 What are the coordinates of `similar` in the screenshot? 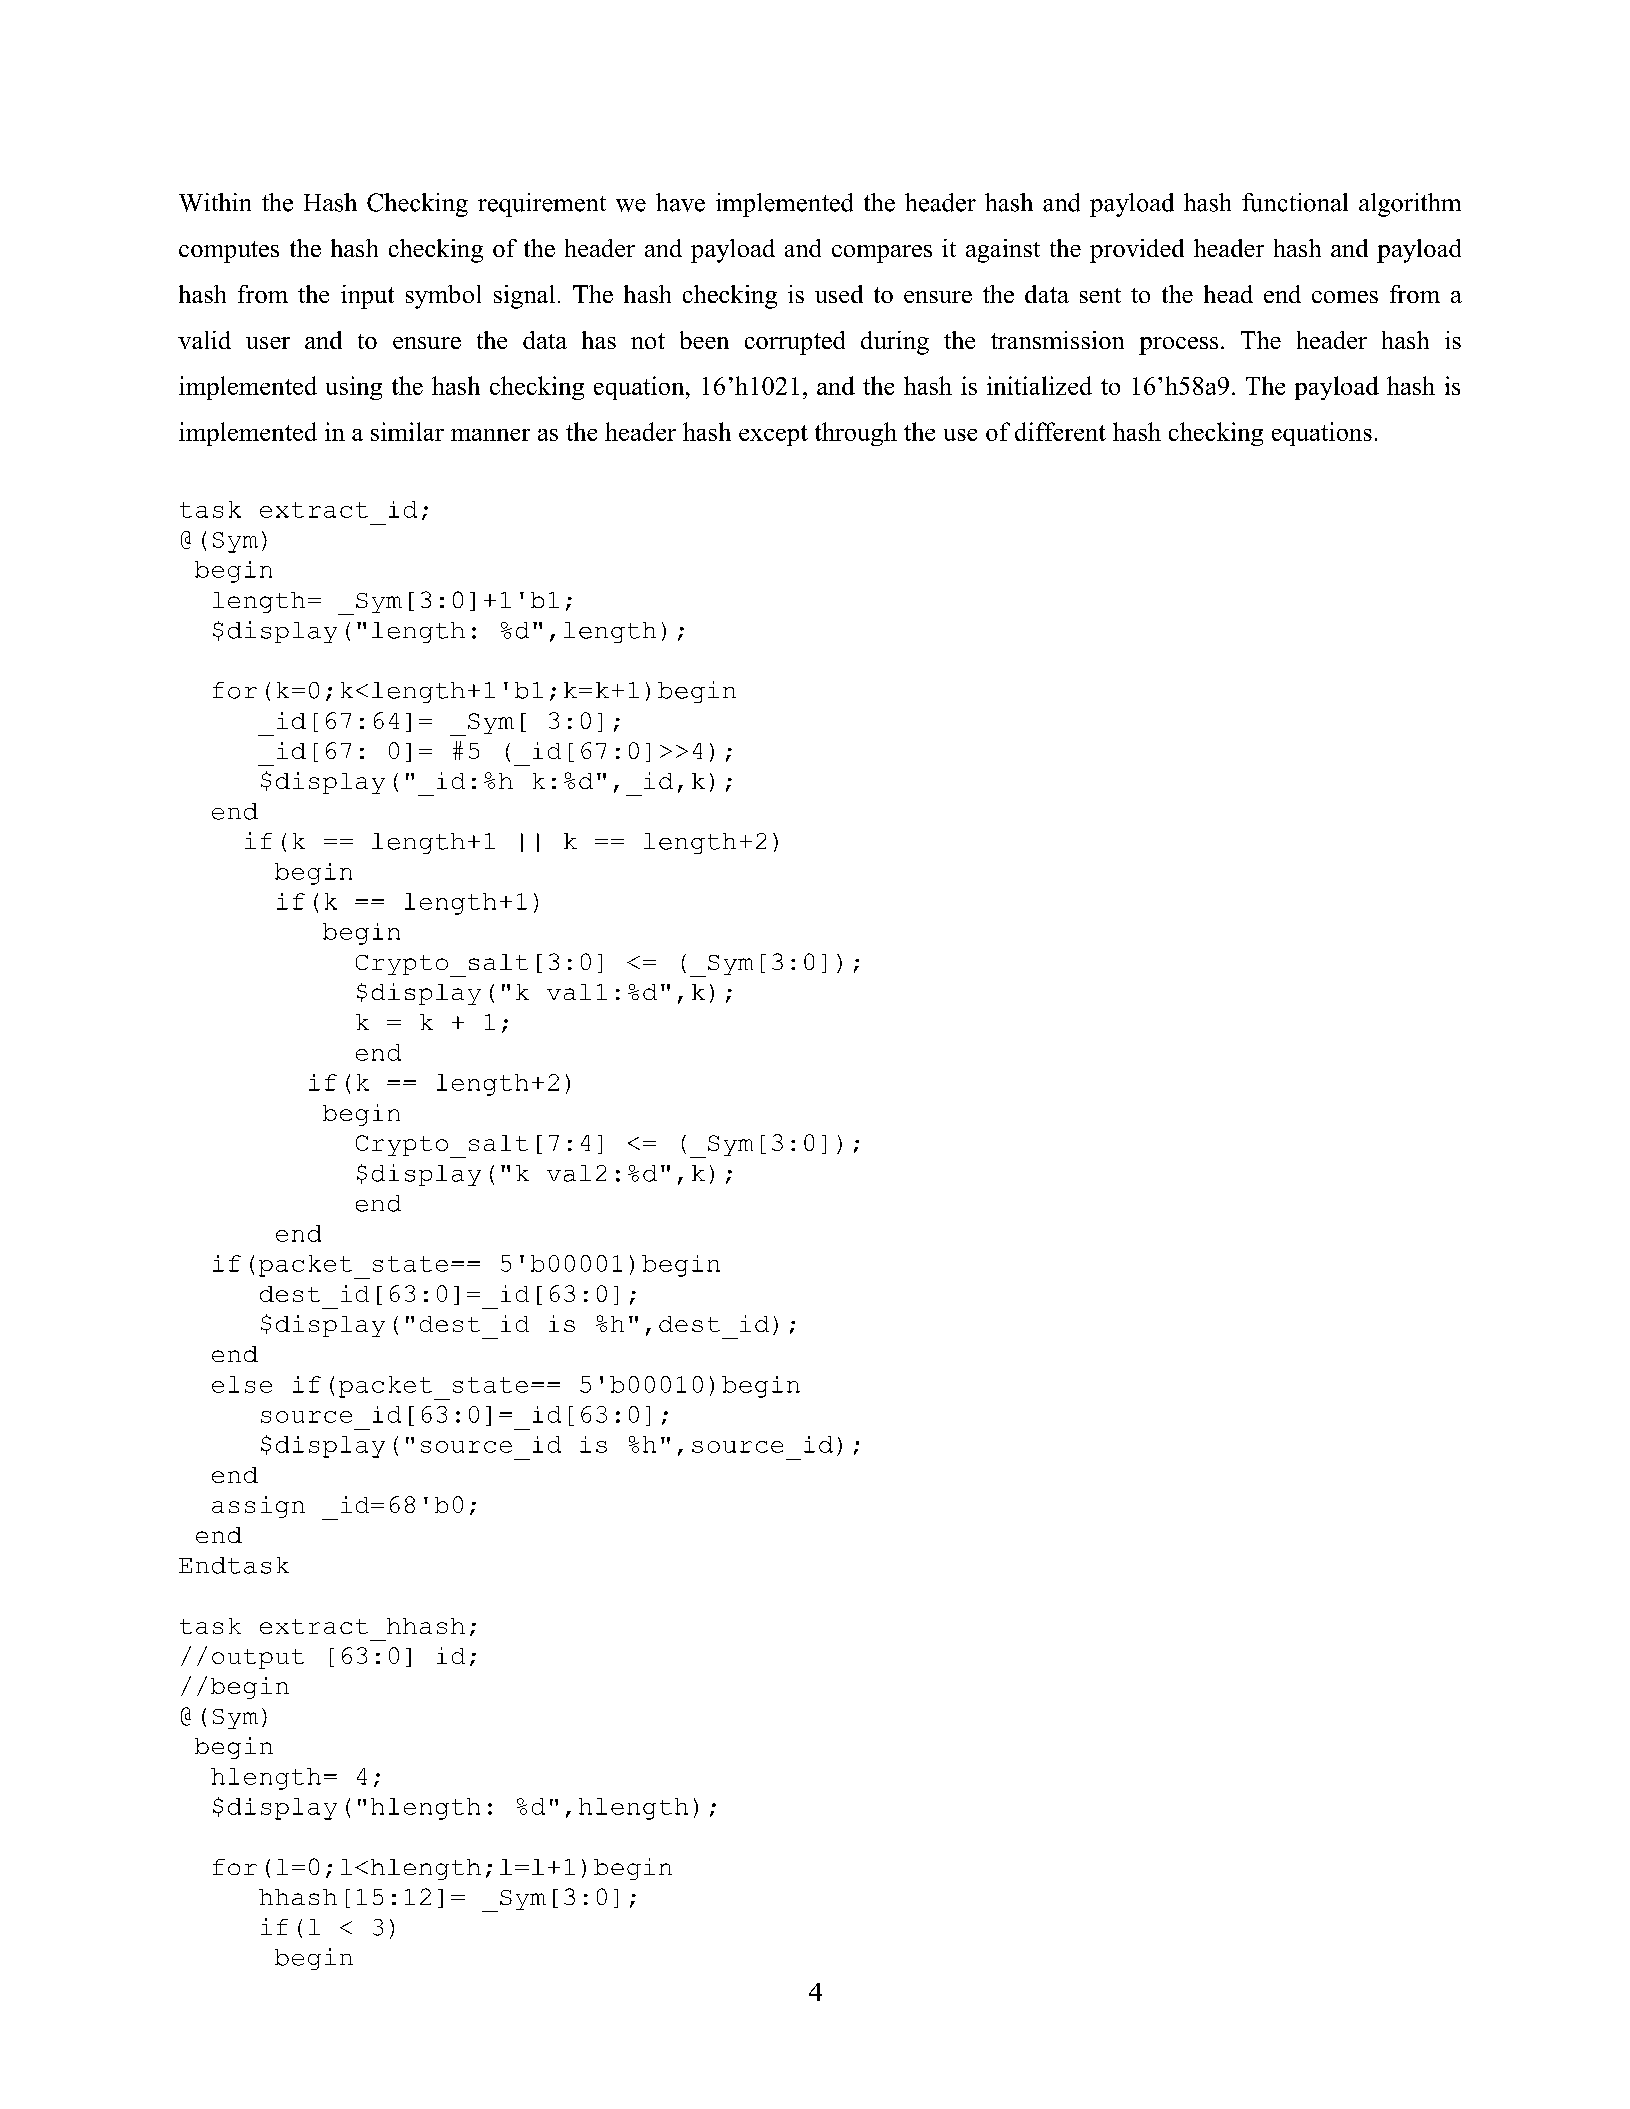 It's located at (407, 431).
